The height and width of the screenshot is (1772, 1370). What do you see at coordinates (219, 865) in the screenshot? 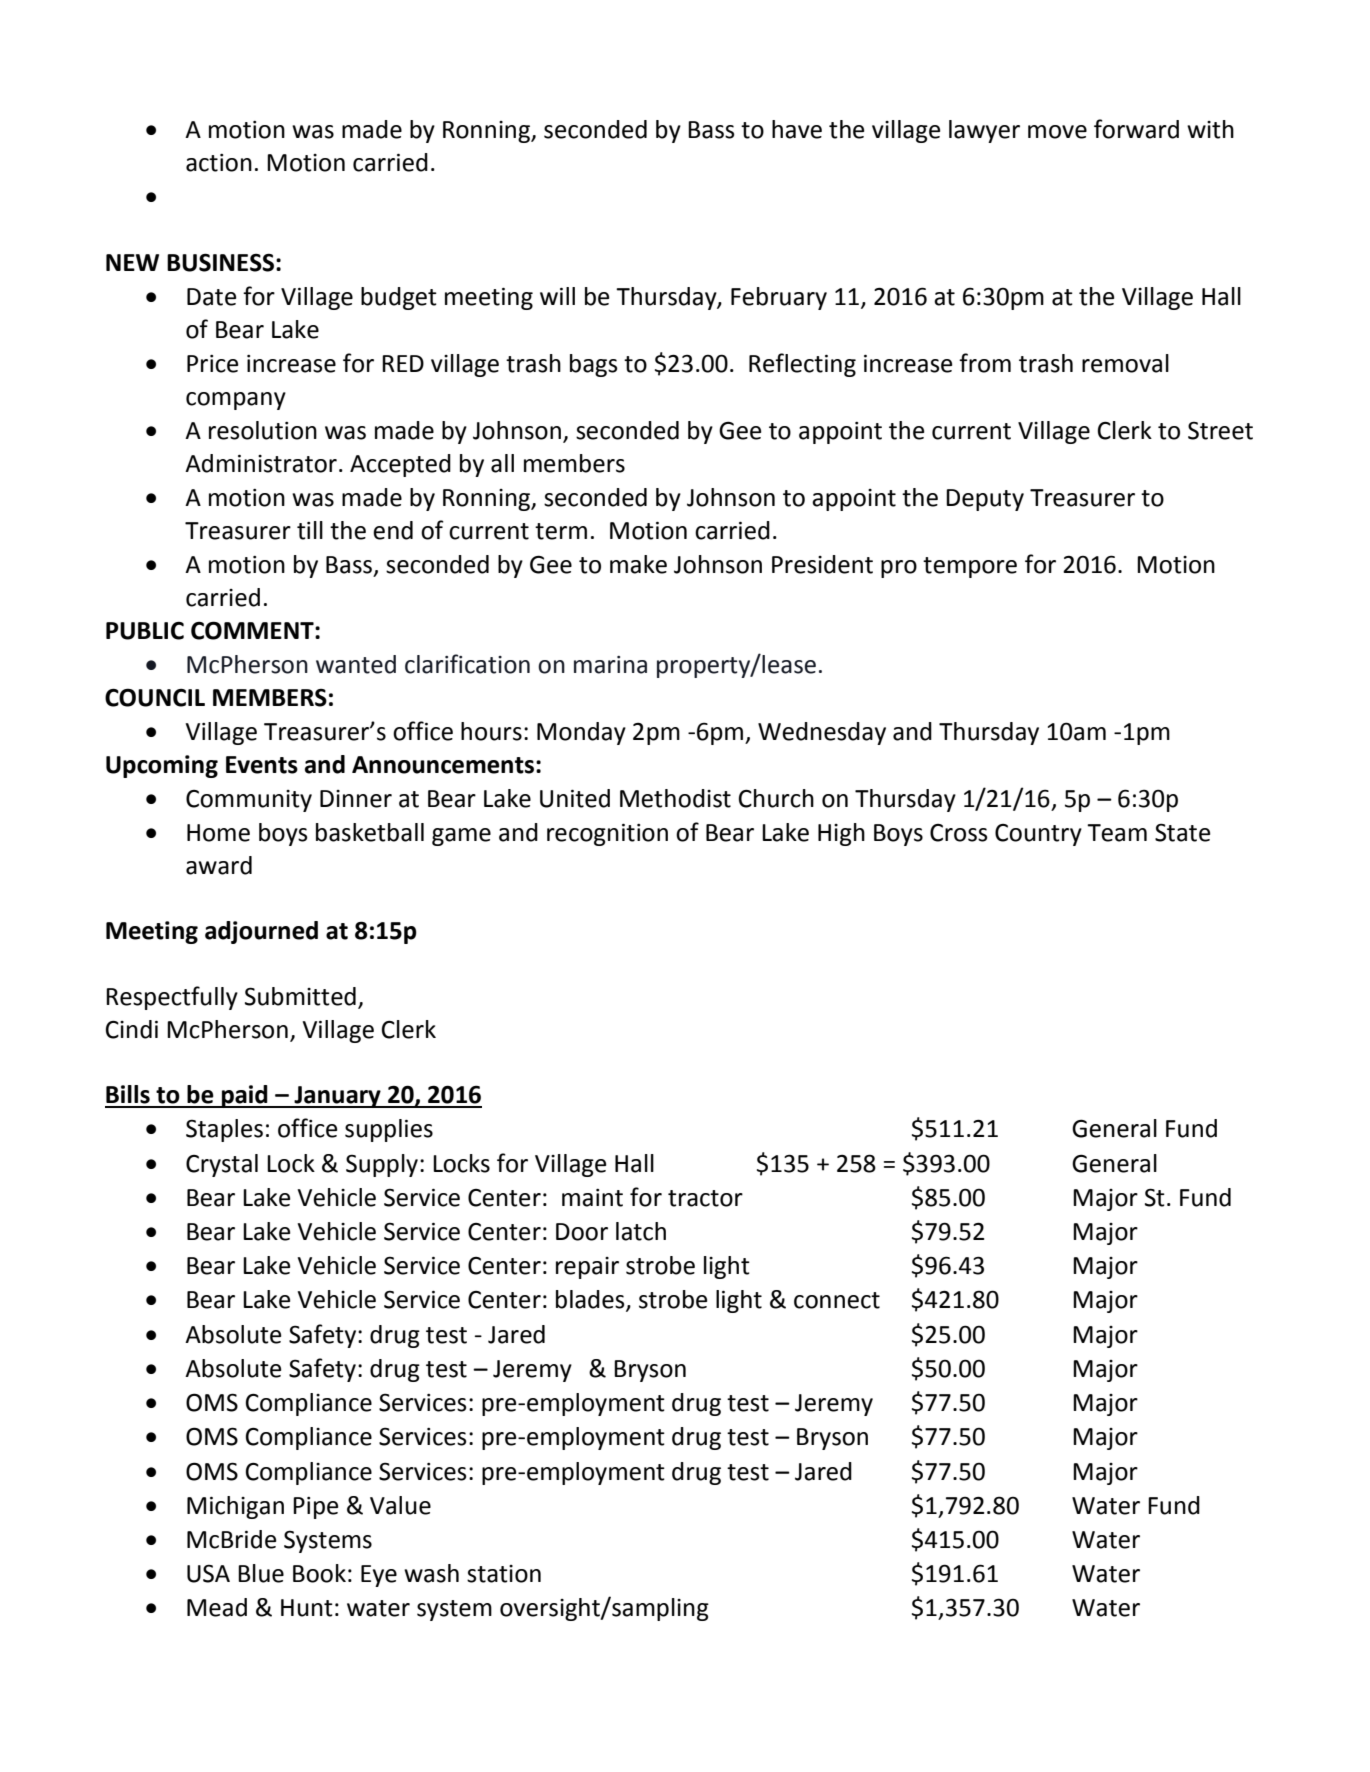
I see `award` at bounding box center [219, 865].
